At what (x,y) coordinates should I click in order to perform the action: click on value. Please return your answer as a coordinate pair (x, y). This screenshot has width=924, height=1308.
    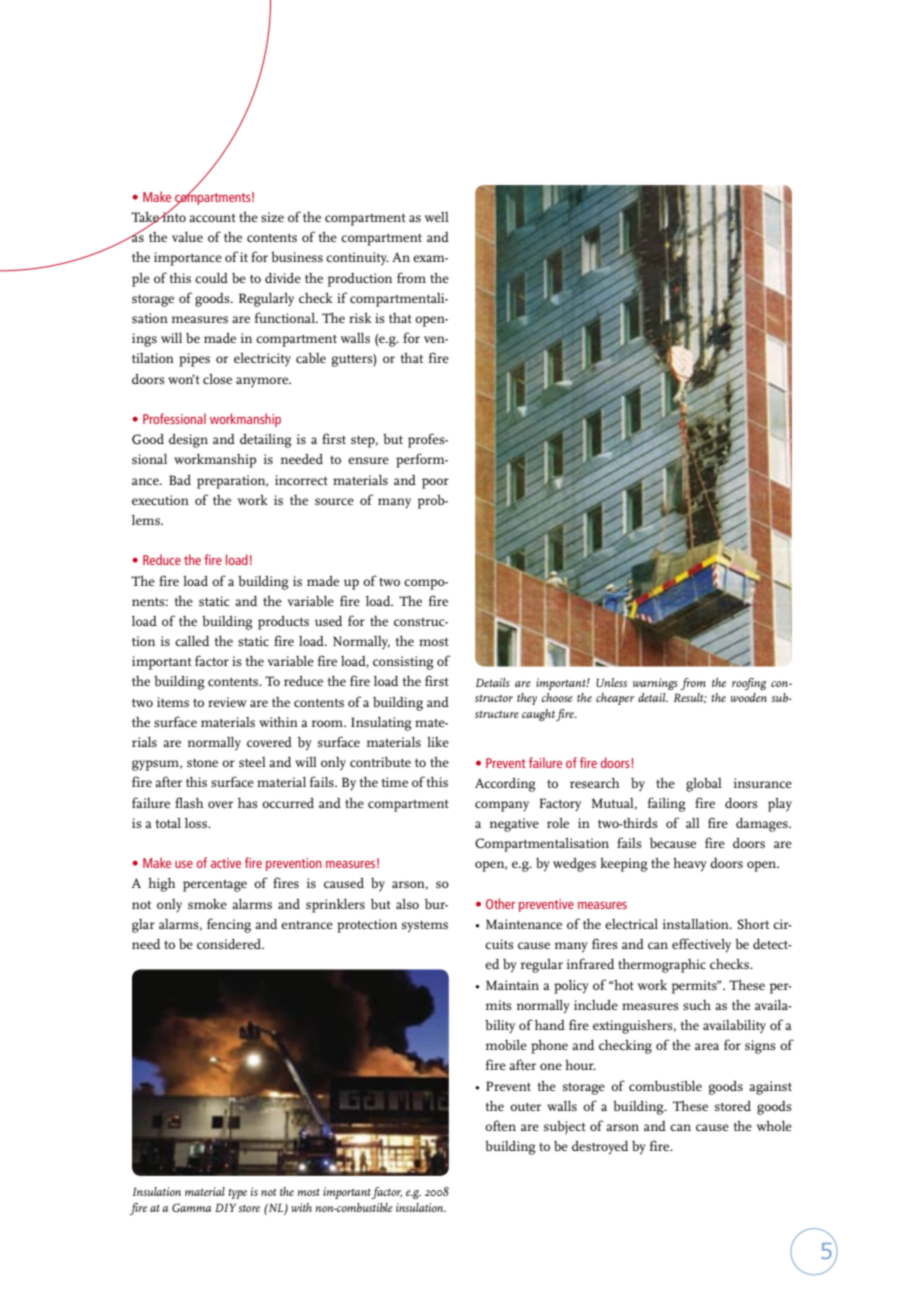
    Looking at the image, I should click on (187, 236).
